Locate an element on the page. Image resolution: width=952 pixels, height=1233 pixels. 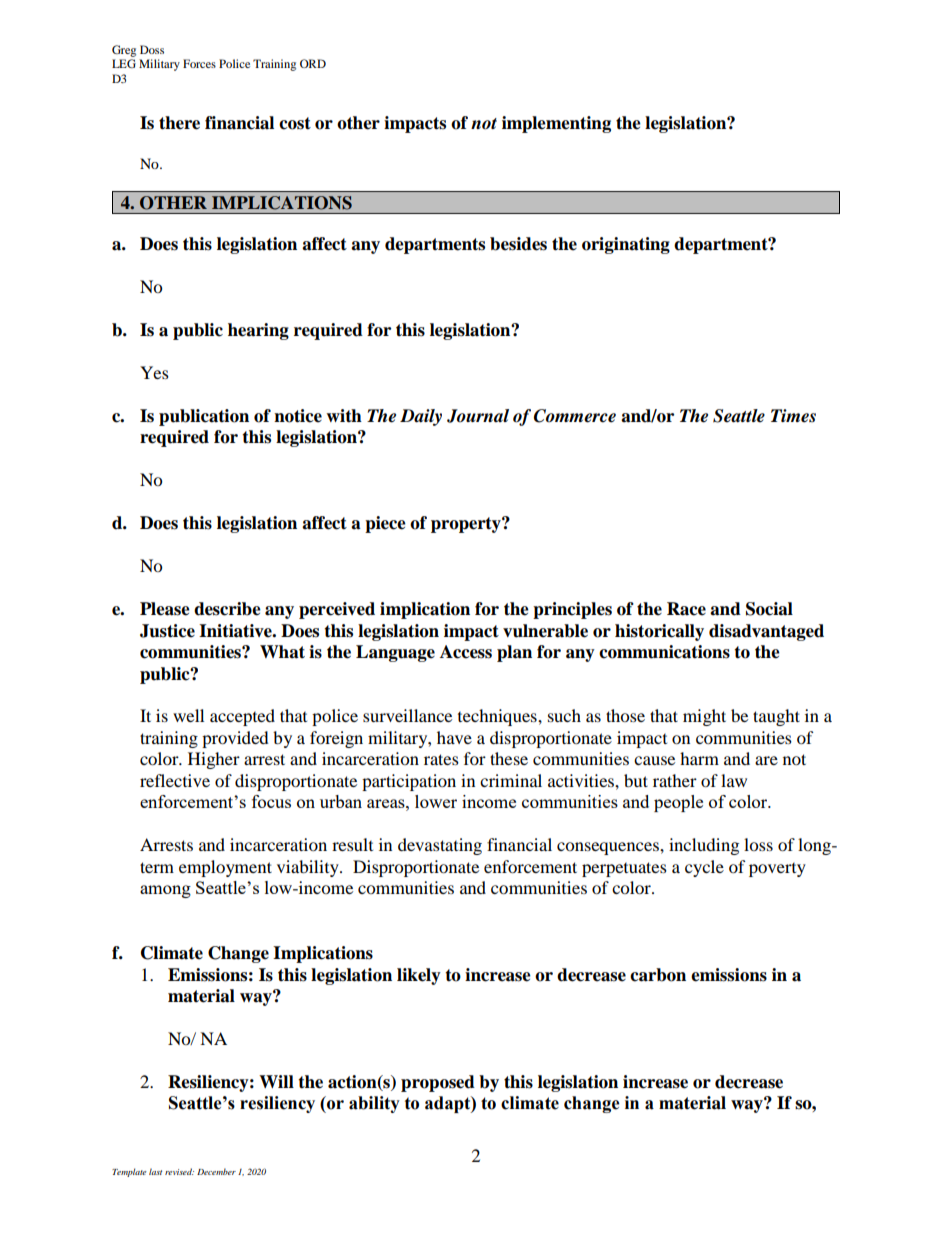
proposed is located at coordinates (438, 1083).
